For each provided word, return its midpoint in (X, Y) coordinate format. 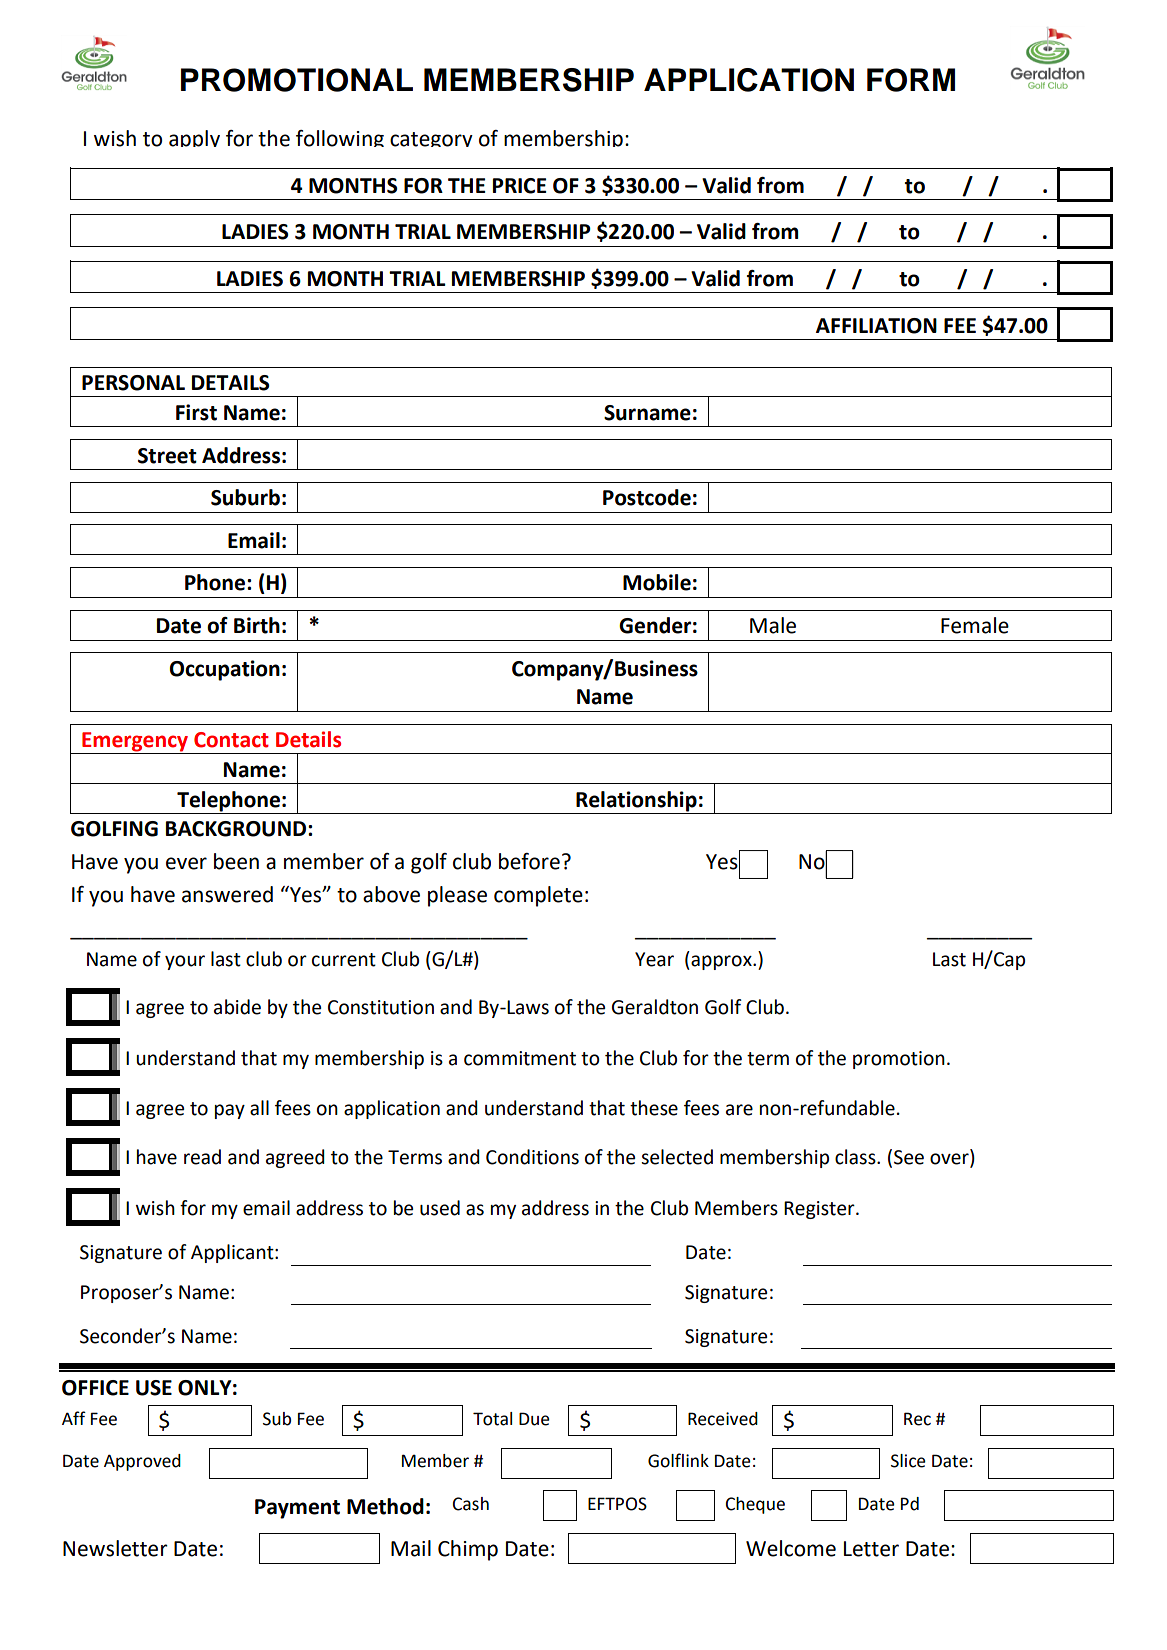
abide (237, 1007)
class (856, 1157)
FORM (911, 80)
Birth (257, 625)
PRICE (519, 186)
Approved (142, 1462)
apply (194, 138)
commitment (520, 1058)
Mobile (657, 582)
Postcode (647, 497)
